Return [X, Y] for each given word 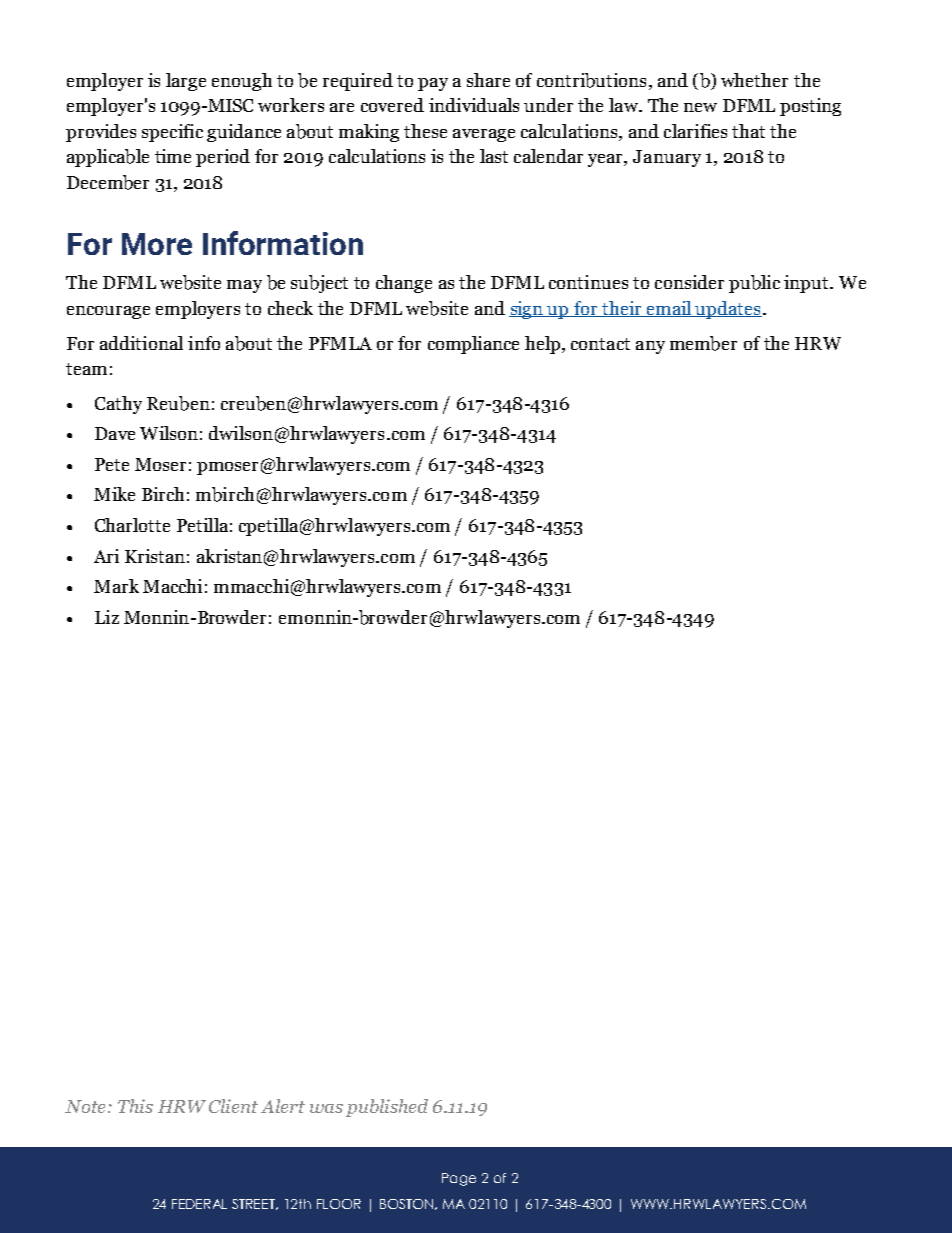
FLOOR [339, 1204]
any [650, 347]
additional [141, 343]
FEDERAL [199, 1204]
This [135, 1106]
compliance [473, 345]
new [700, 107]
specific [172, 133]
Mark [116, 586]
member [703, 343]
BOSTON [408, 1204]
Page [459, 1179]
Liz [107, 617]
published [387, 1108]
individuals [474, 105]
